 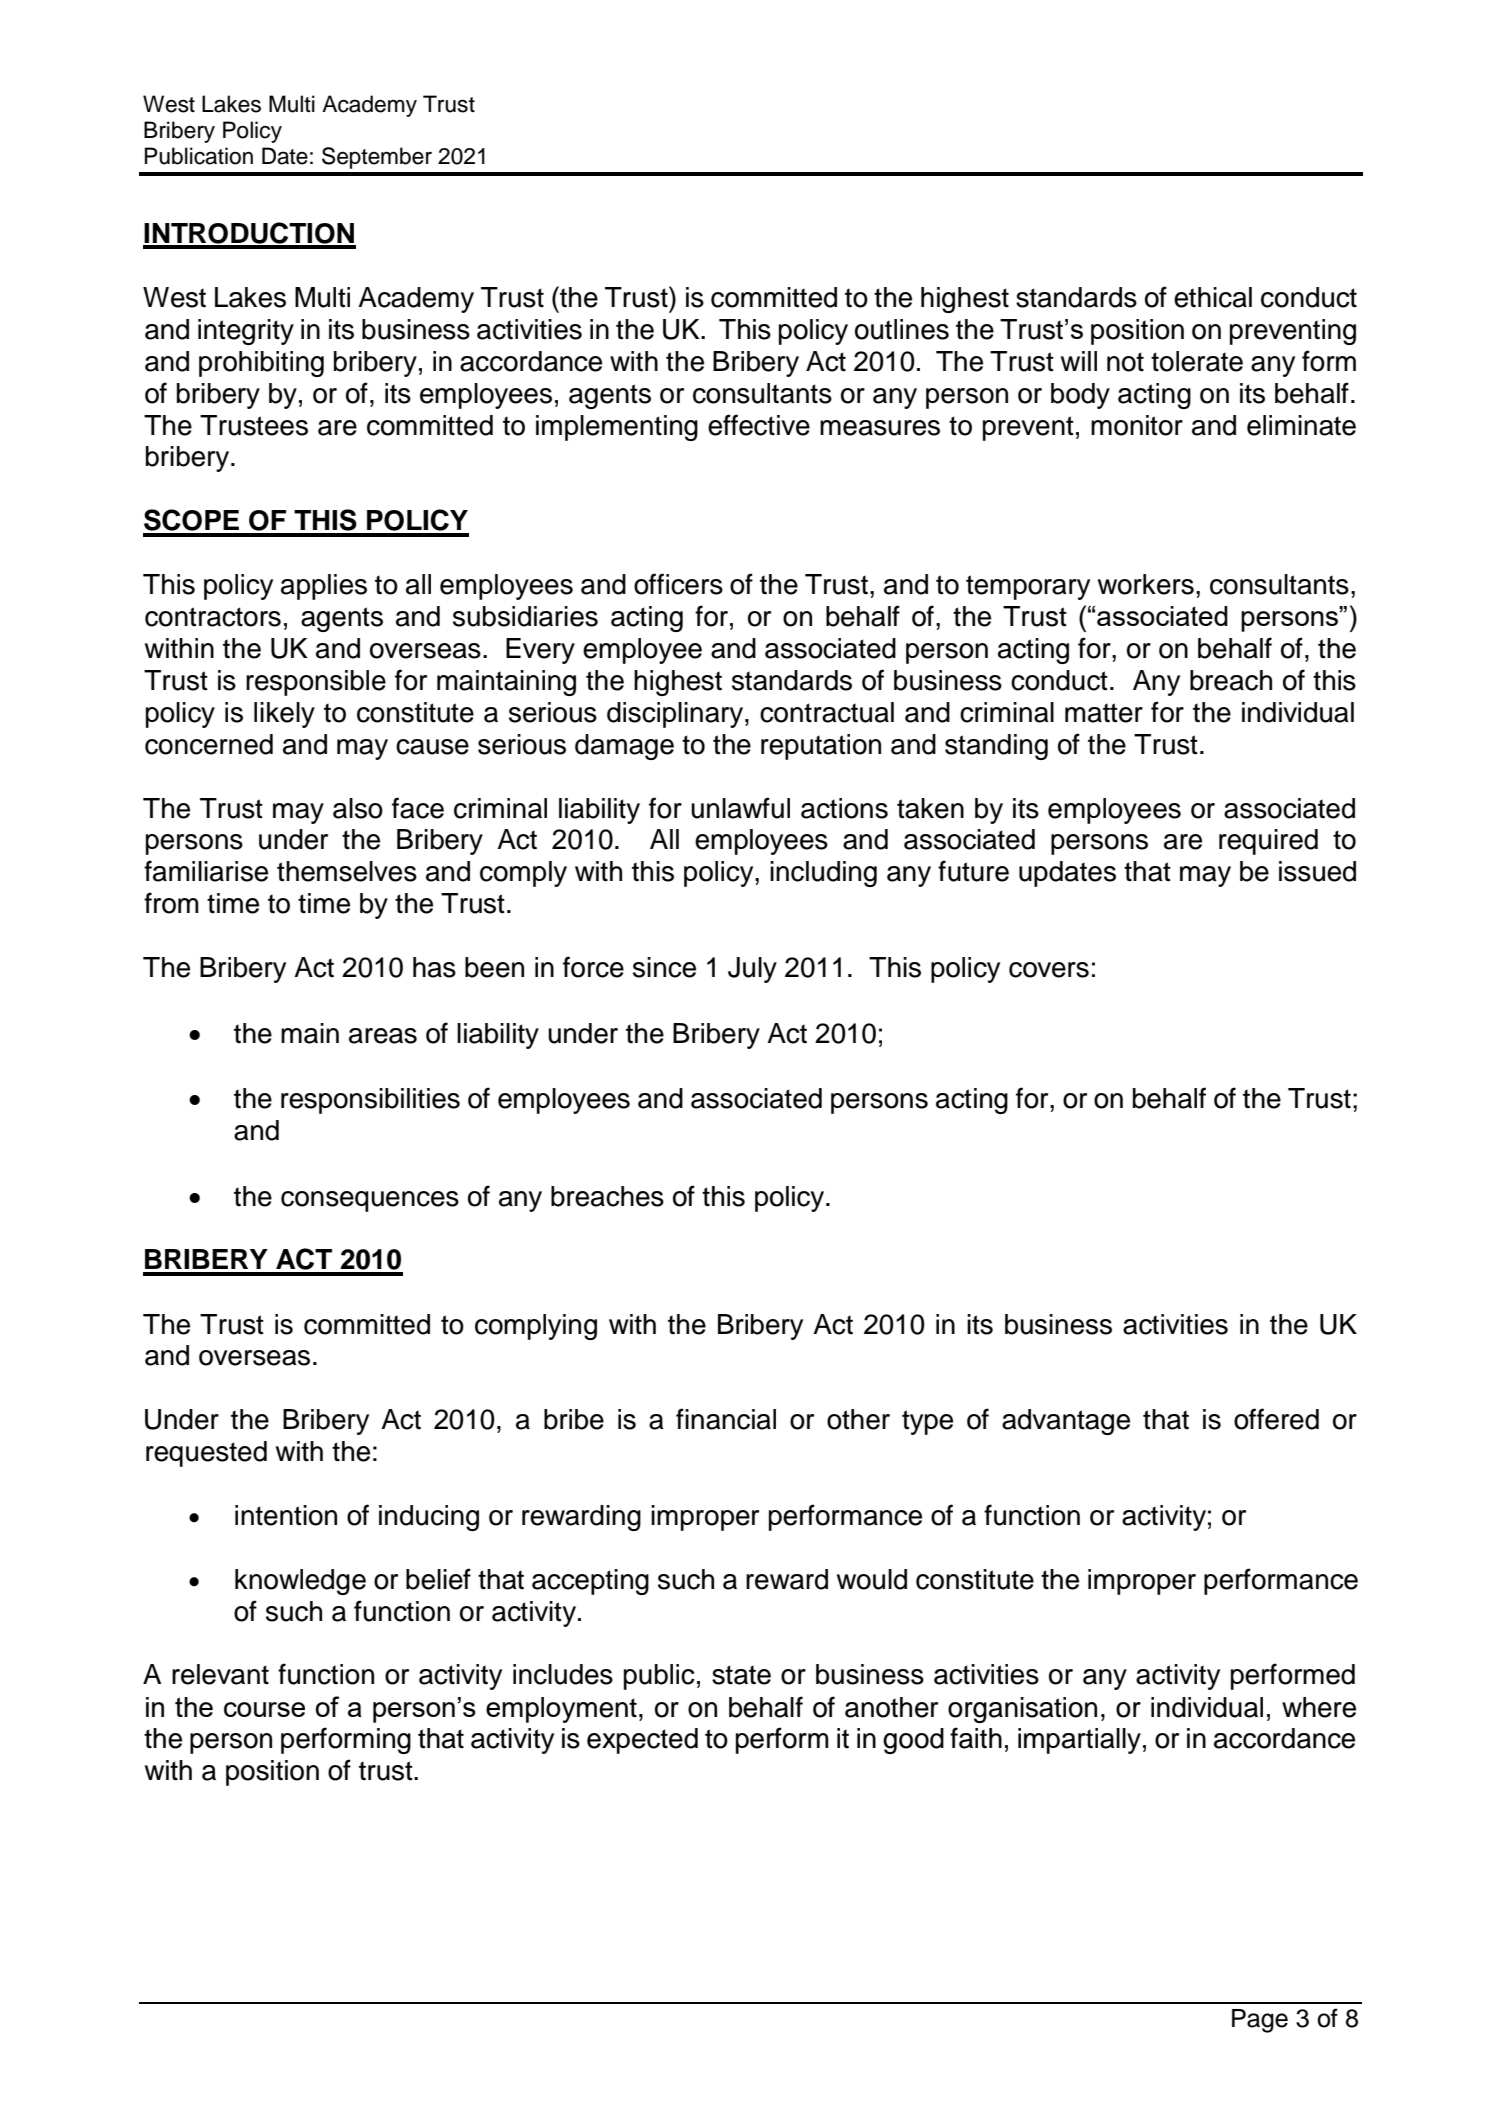 What do you see at coordinates (902, 329) in the document?
I see `outlines` at bounding box center [902, 329].
